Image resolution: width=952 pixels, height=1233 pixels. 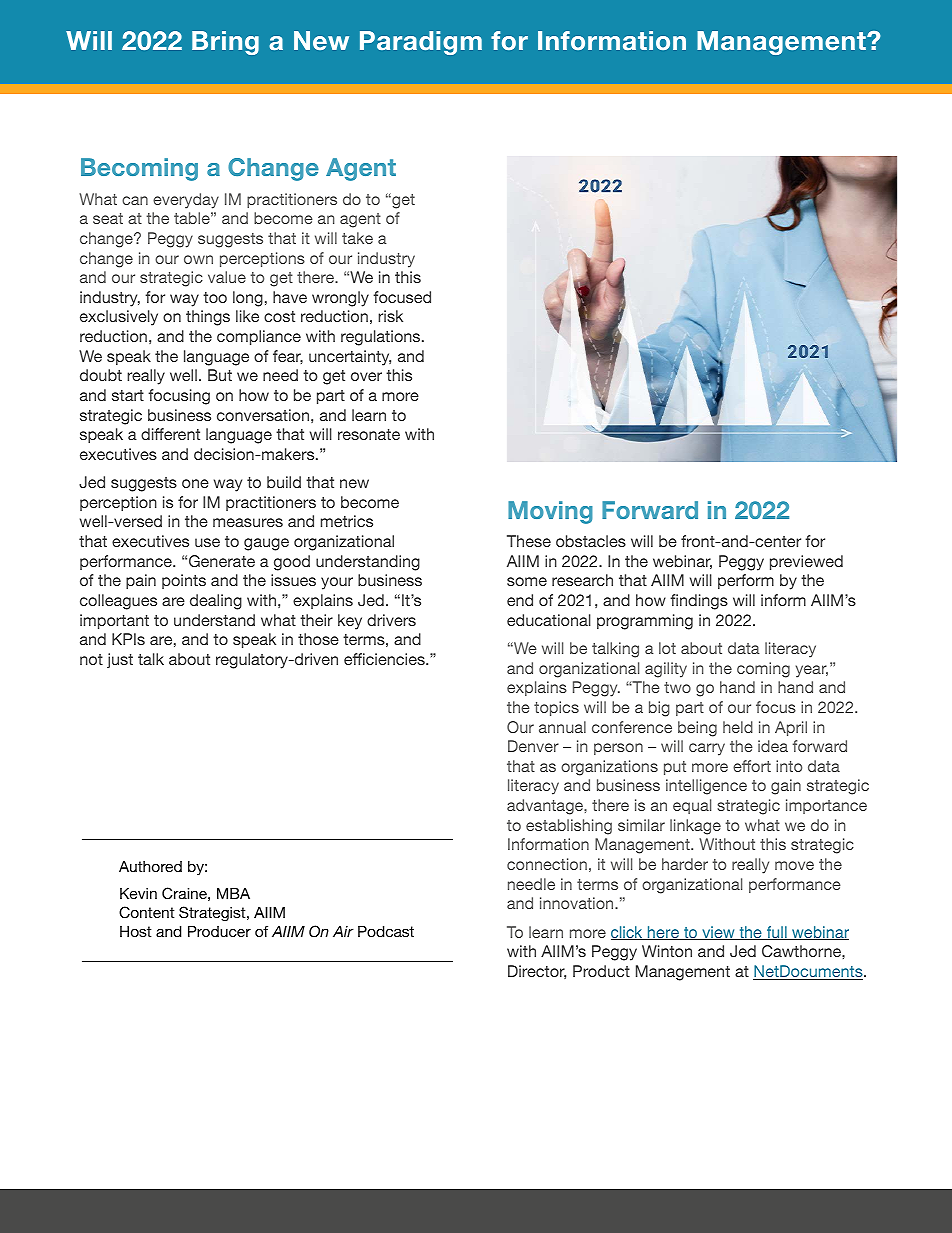 What do you see at coordinates (369, 434) in the screenshot?
I see `resonate` at bounding box center [369, 434].
